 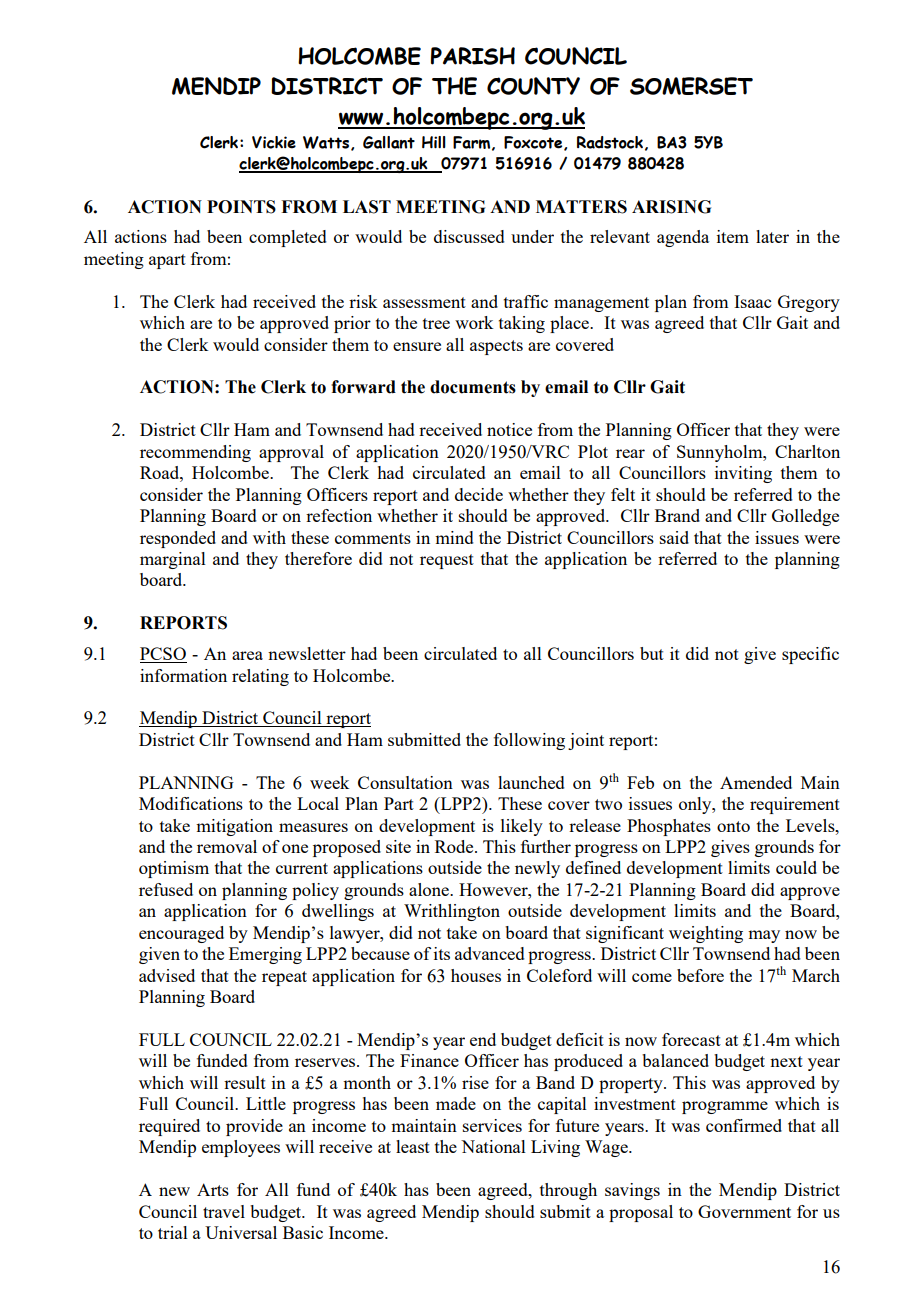 What do you see at coordinates (447, 561) in the document?
I see `request` at bounding box center [447, 561].
